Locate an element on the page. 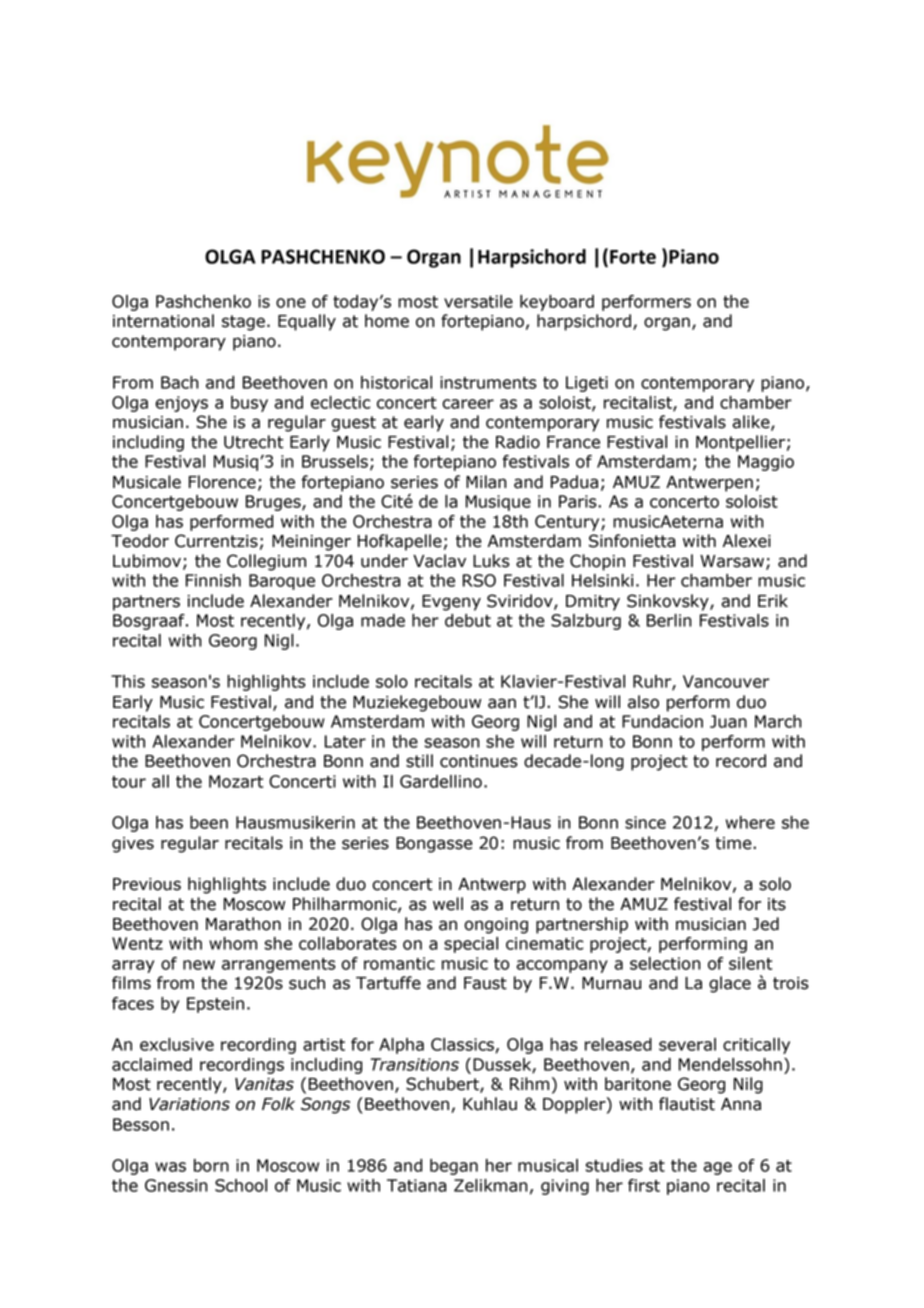 The height and width of the page is (1308, 924). born is located at coordinates (211, 1165).
